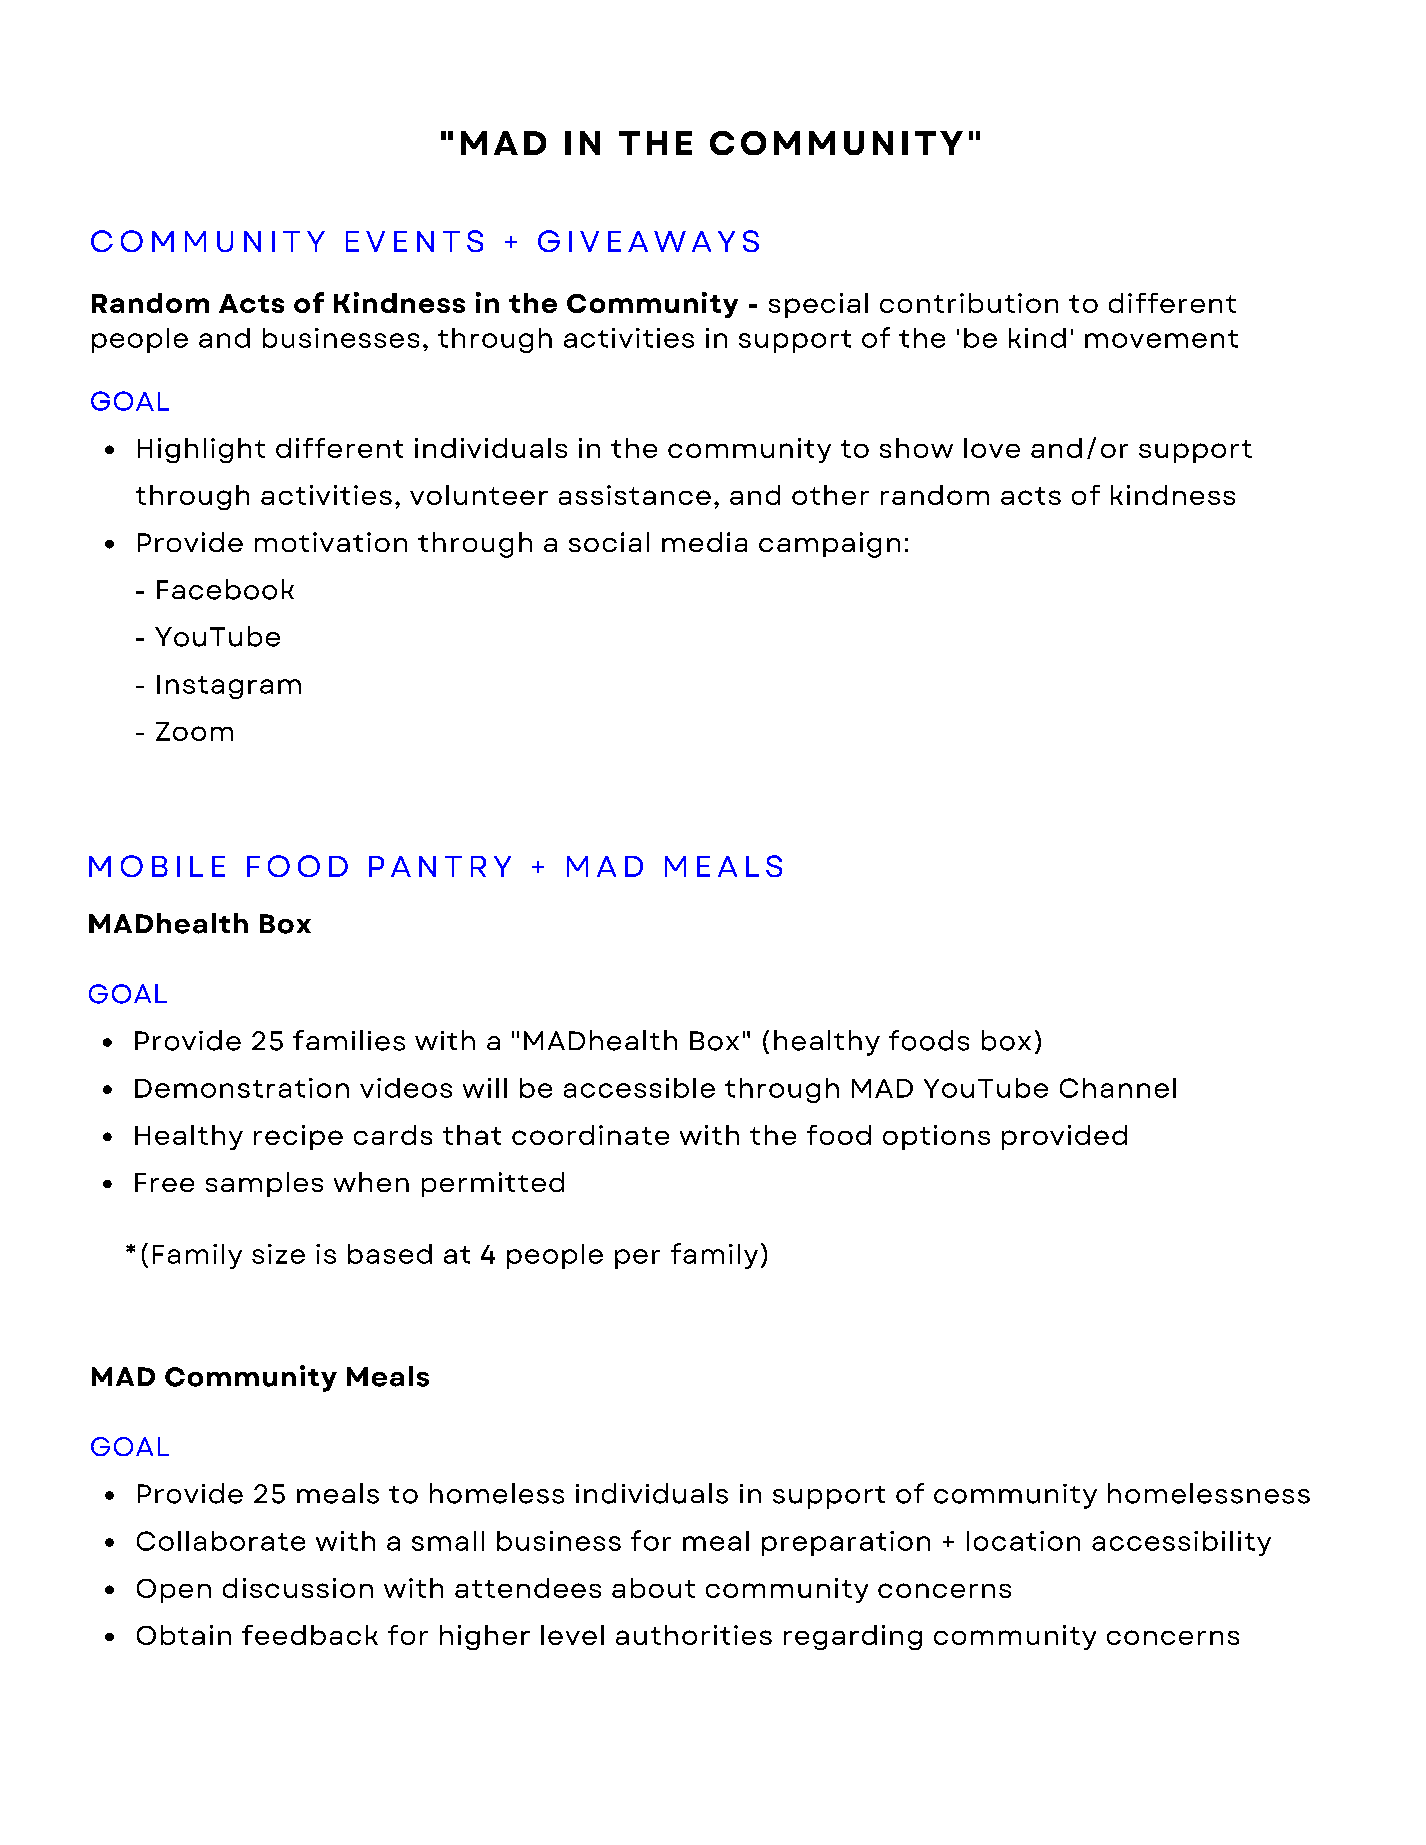  Describe the element at coordinates (278, 1254) in the document. I see `size` at that location.
